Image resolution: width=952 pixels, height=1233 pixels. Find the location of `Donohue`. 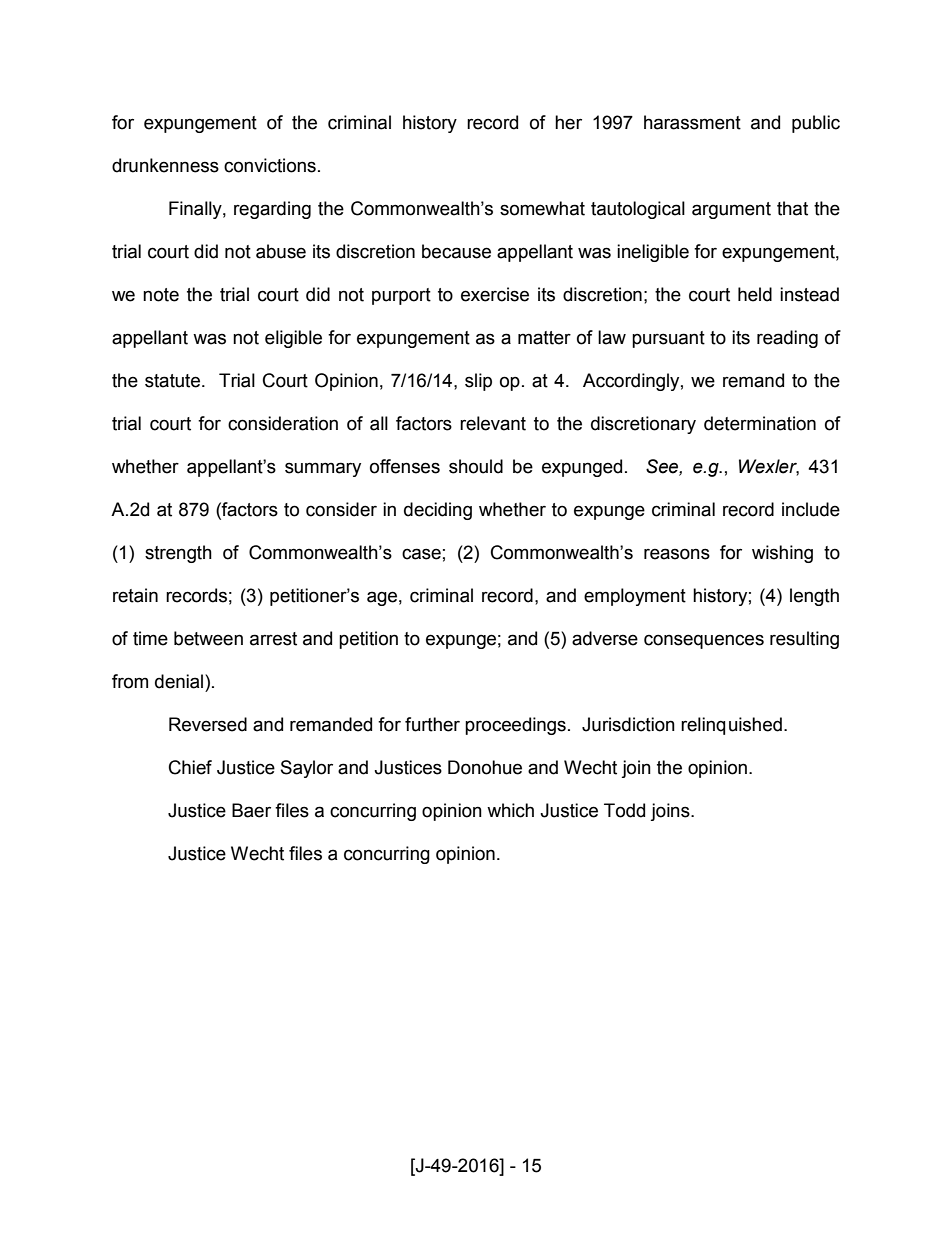

Donohue is located at coordinates (485, 767).
